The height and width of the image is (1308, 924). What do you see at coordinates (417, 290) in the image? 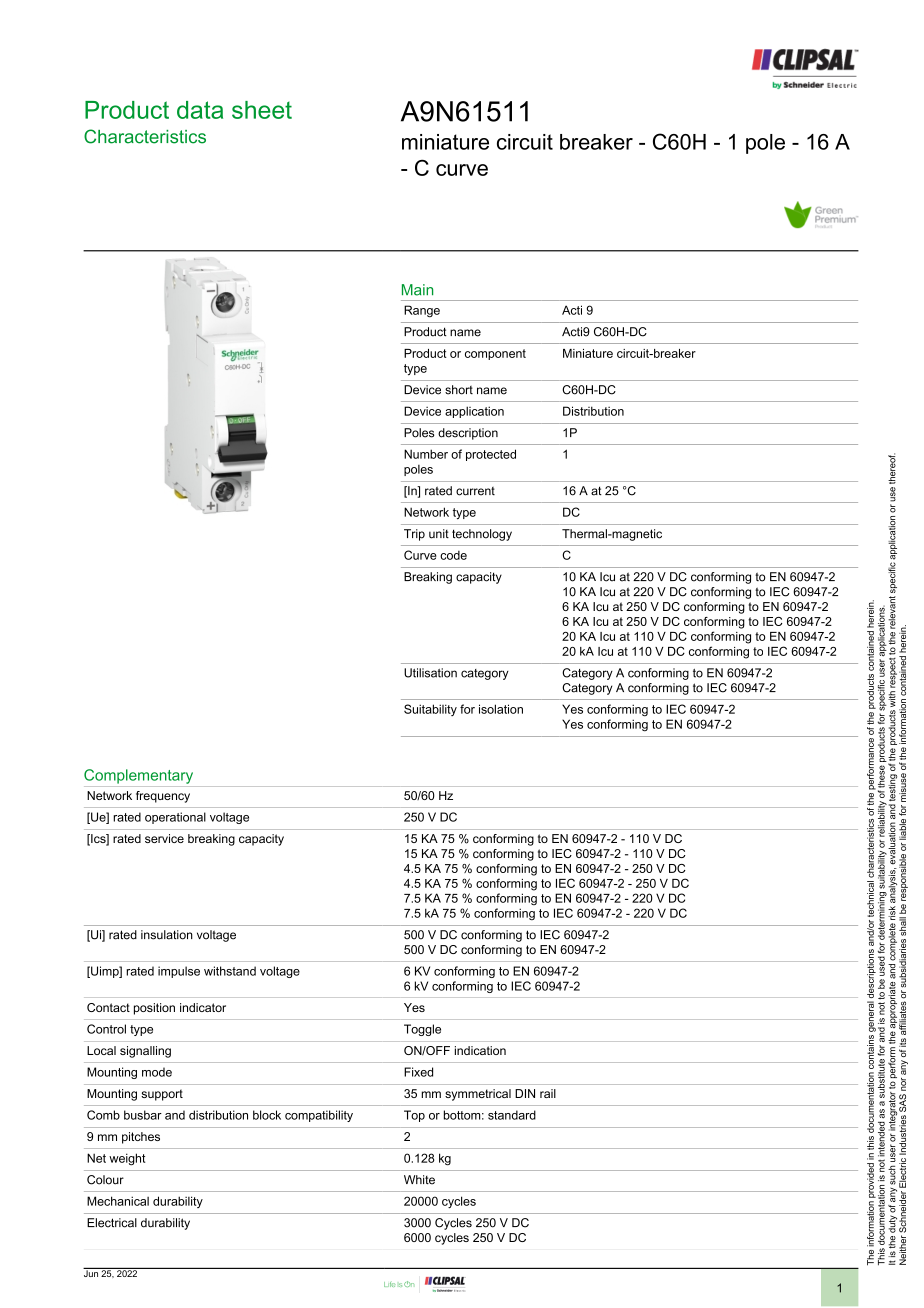
I see `Main` at bounding box center [417, 290].
